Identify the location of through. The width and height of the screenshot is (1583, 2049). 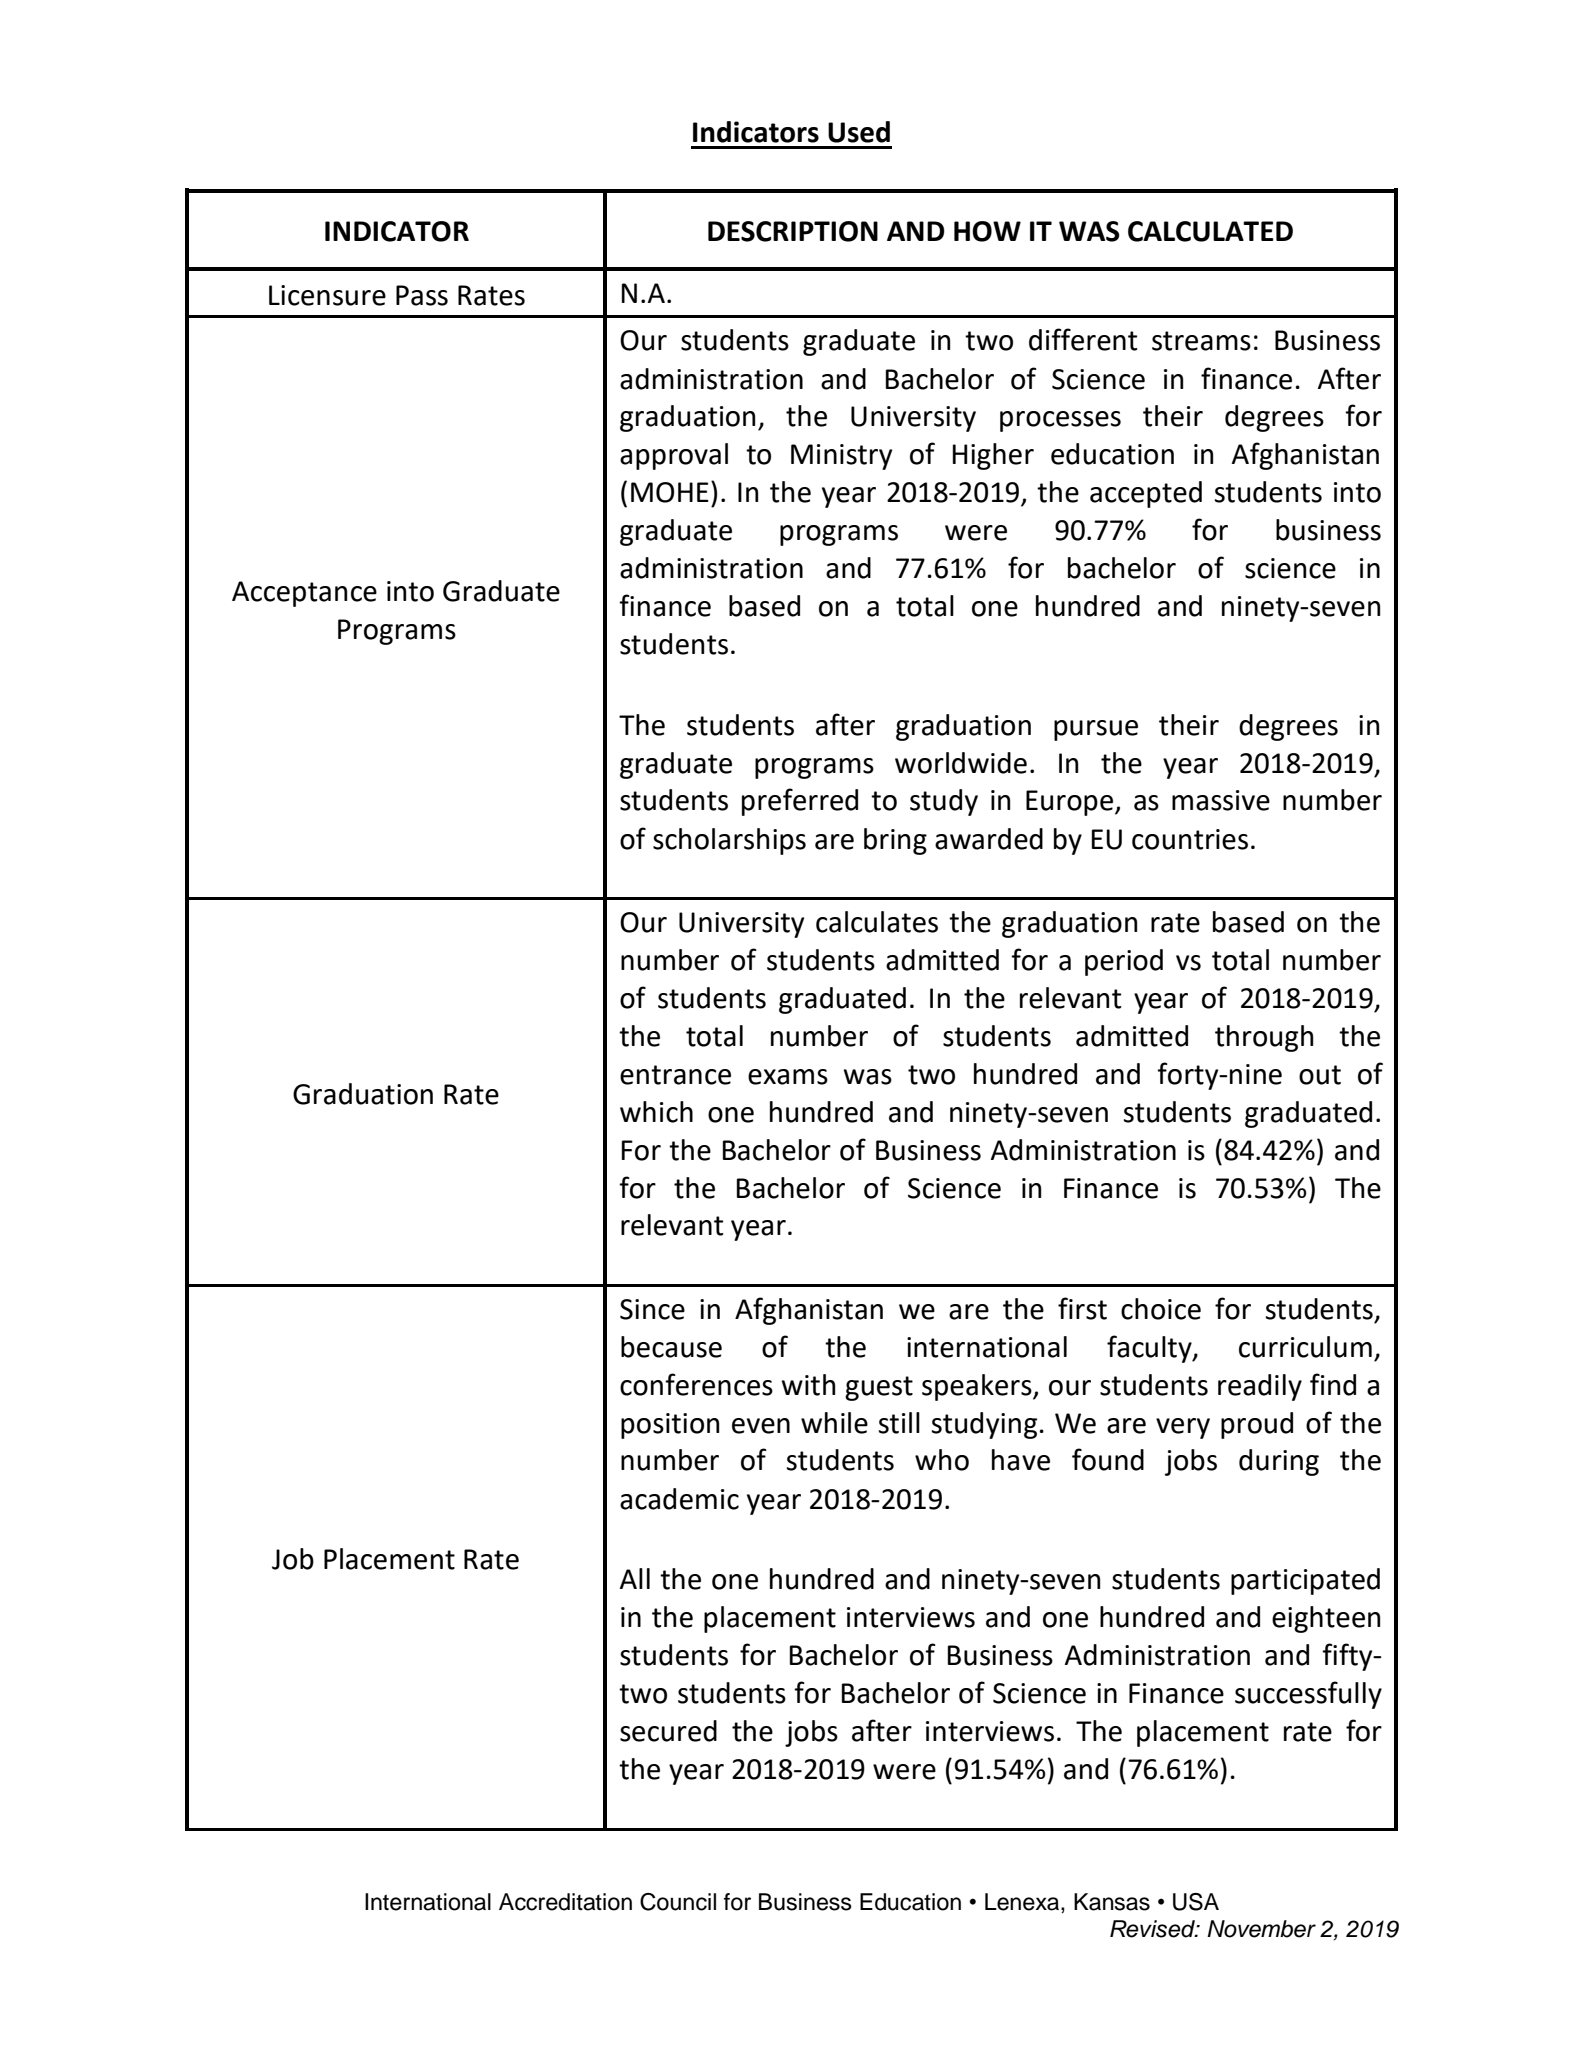
(1264, 1038).
